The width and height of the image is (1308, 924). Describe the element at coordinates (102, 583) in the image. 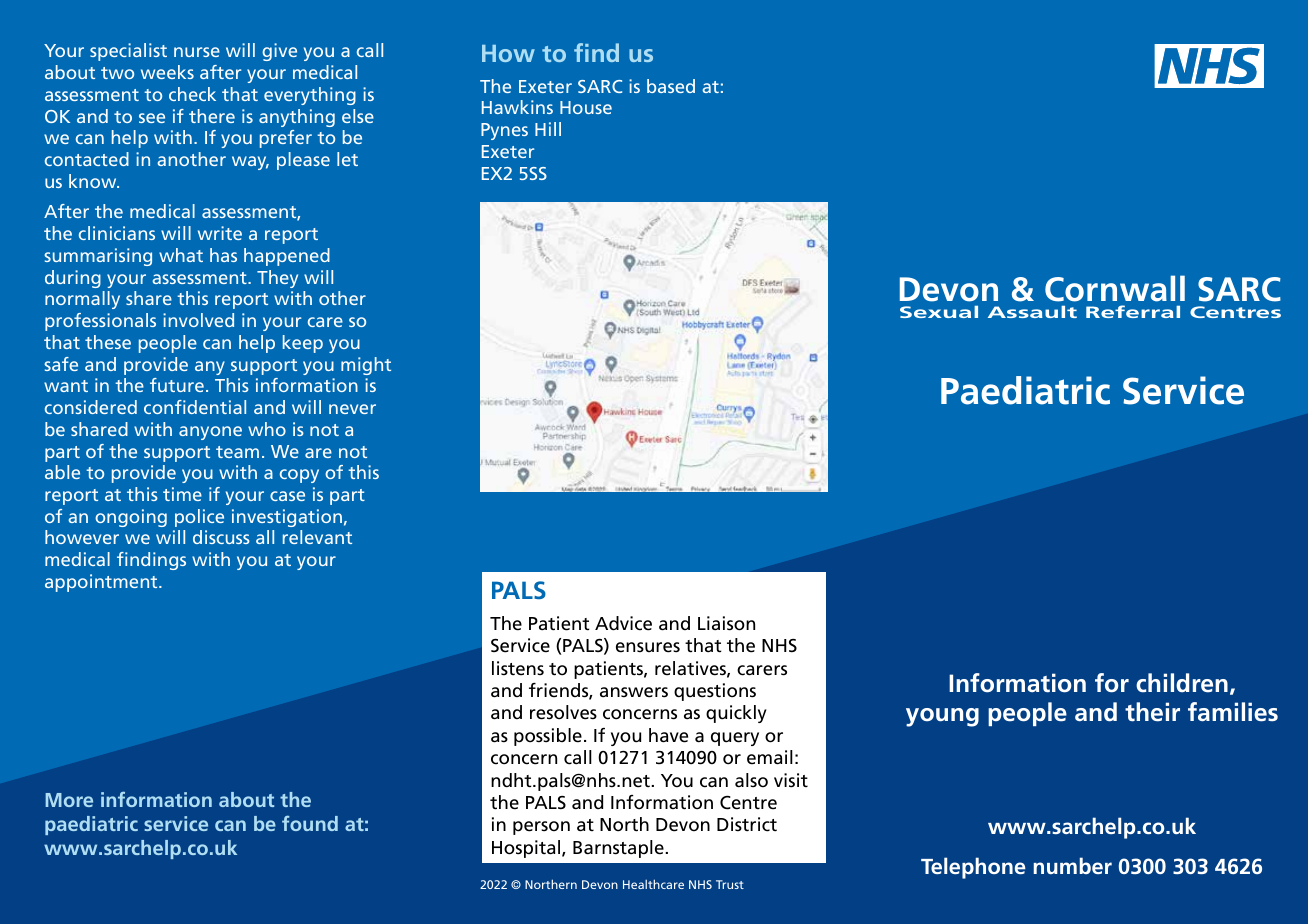

I see `appointment` at that location.
